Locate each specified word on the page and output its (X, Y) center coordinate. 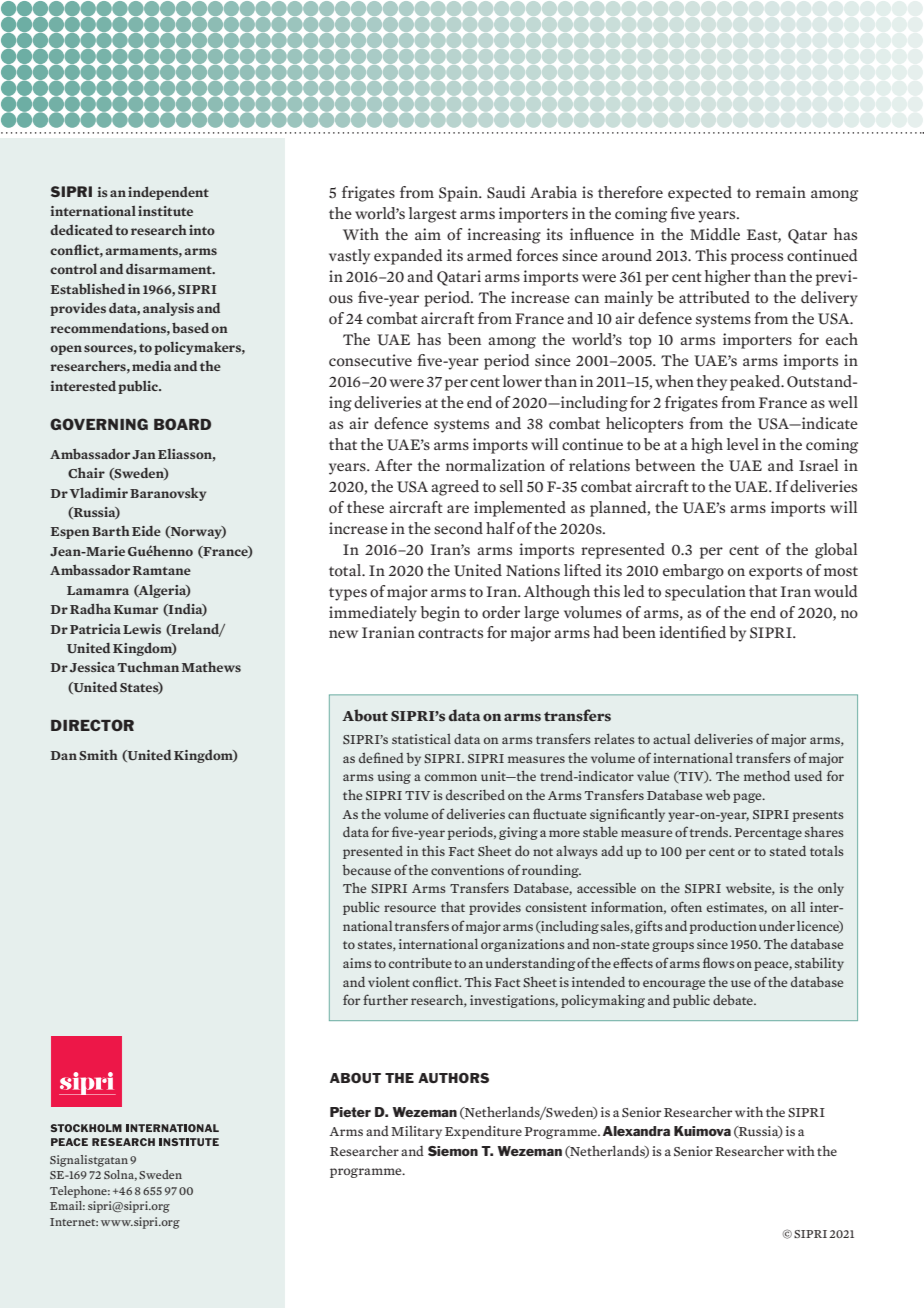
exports (775, 573)
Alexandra (636, 1131)
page (748, 798)
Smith (98, 755)
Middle (715, 234)
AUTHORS (453, 1078)
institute (165, 211)
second (458, 528)
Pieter (350, 1112)
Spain (460, 194)
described (475, 795)
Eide (146, 531)
